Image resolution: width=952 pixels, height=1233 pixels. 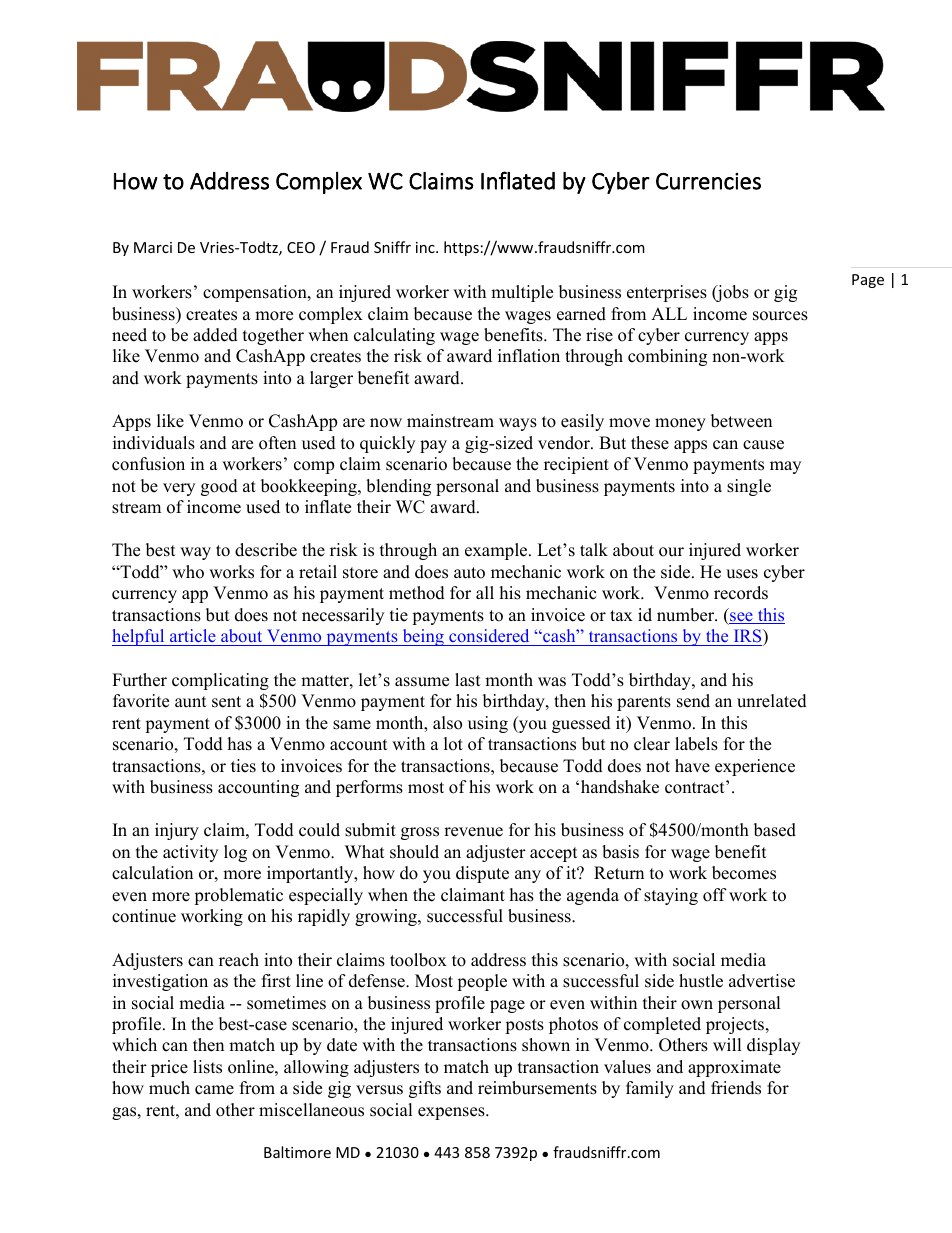 I want to click on single, so click(x=749, y=487).
